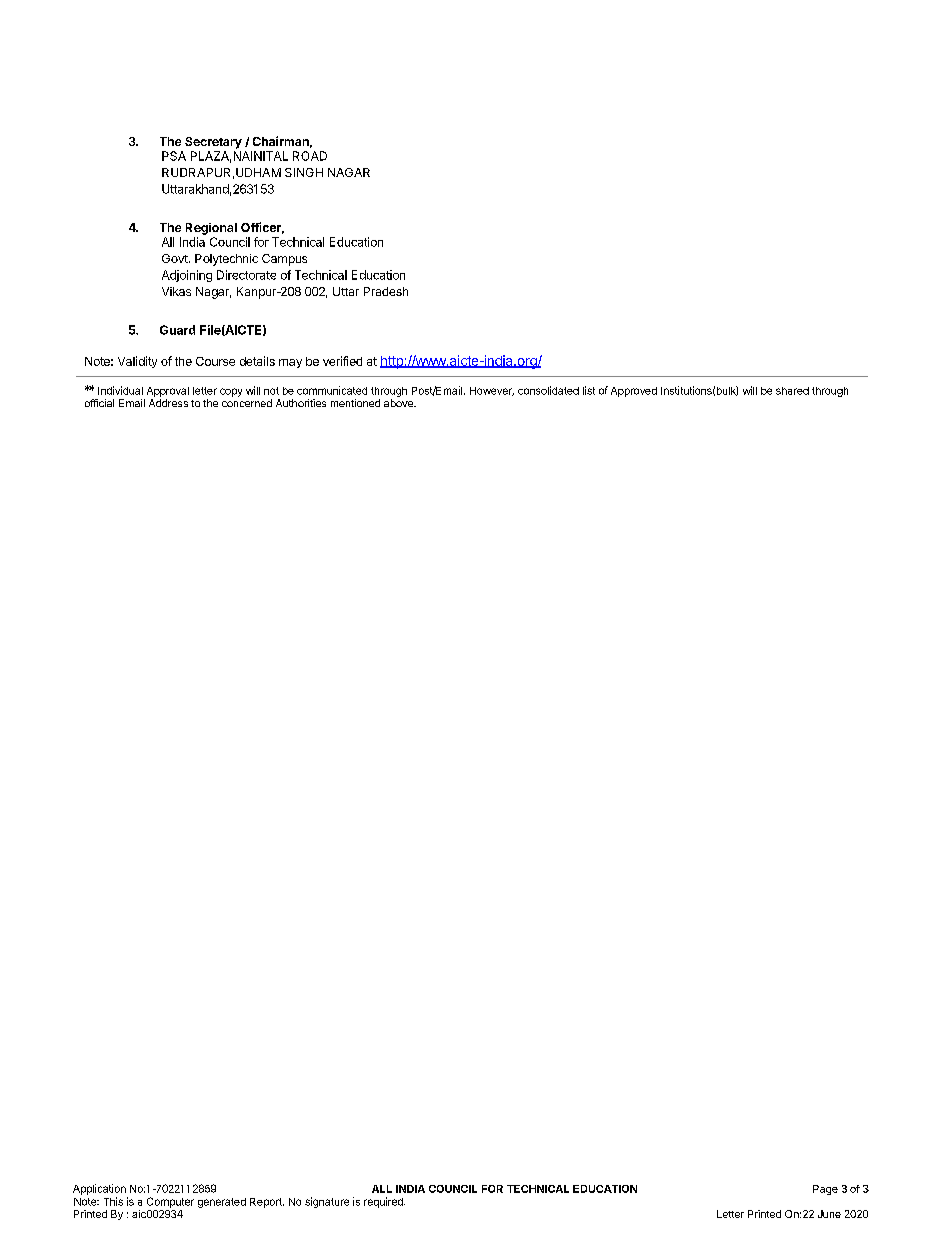 This document has width=952, height=1233. I want to click on shared, so click(792, 391).
